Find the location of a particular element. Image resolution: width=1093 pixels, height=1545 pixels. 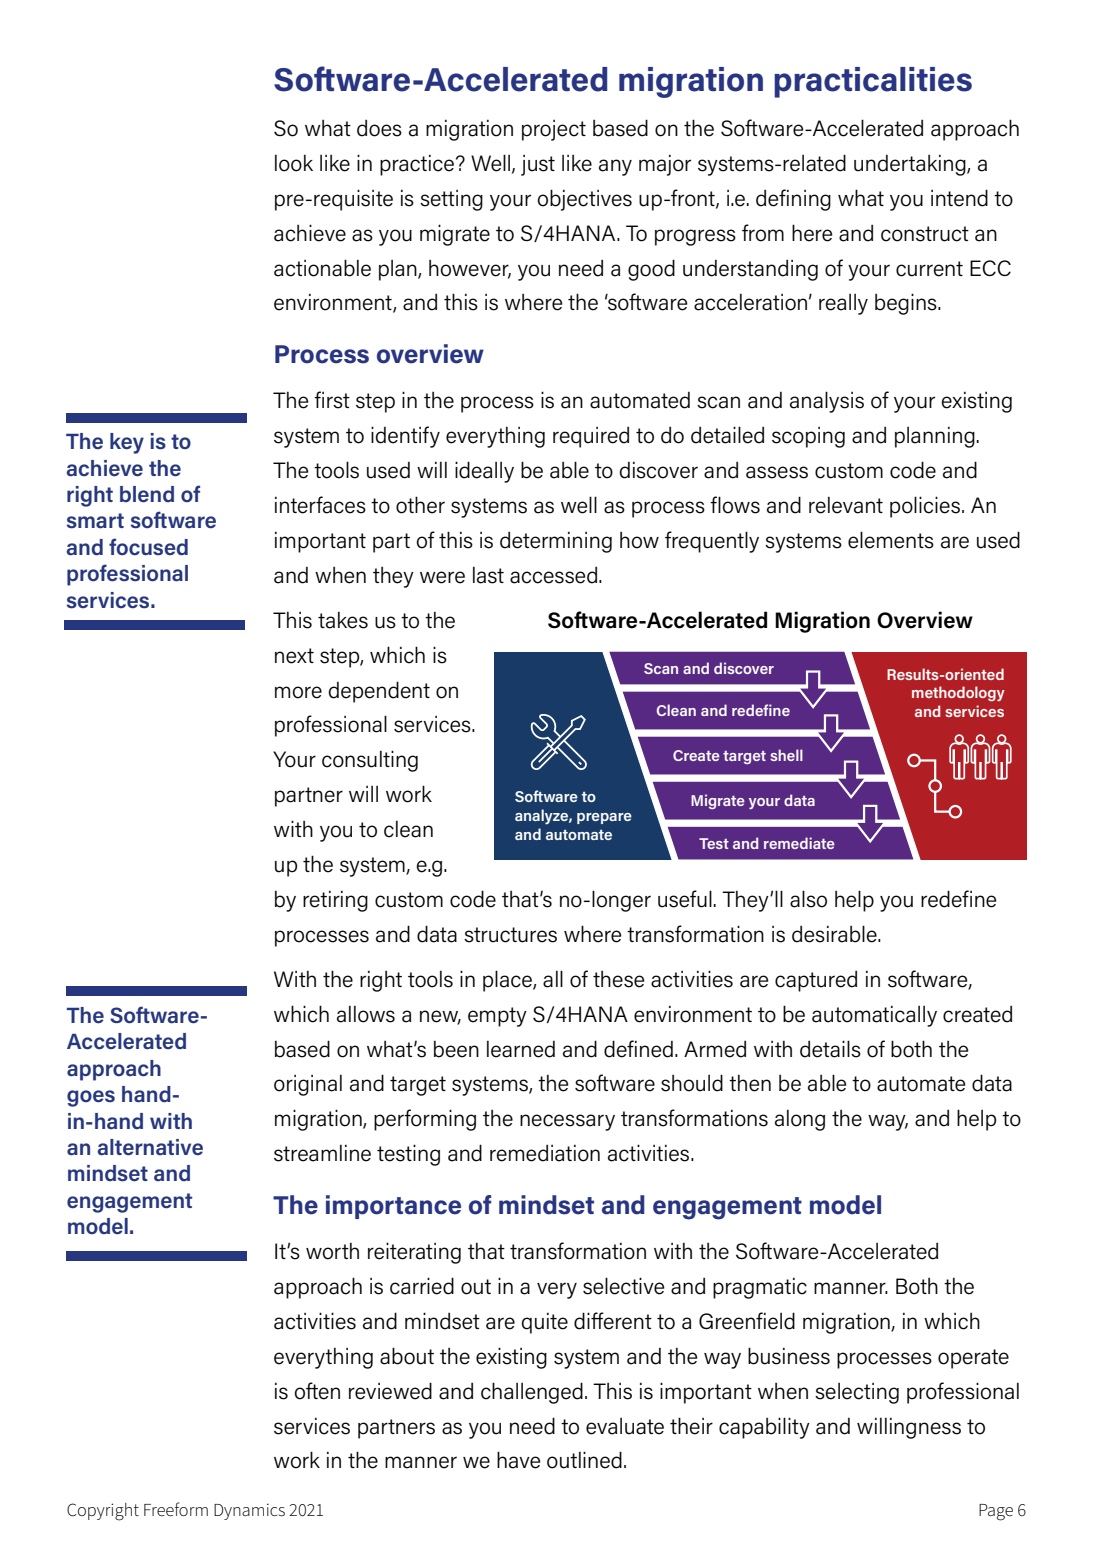

look is located at coordinates (294, 163).
